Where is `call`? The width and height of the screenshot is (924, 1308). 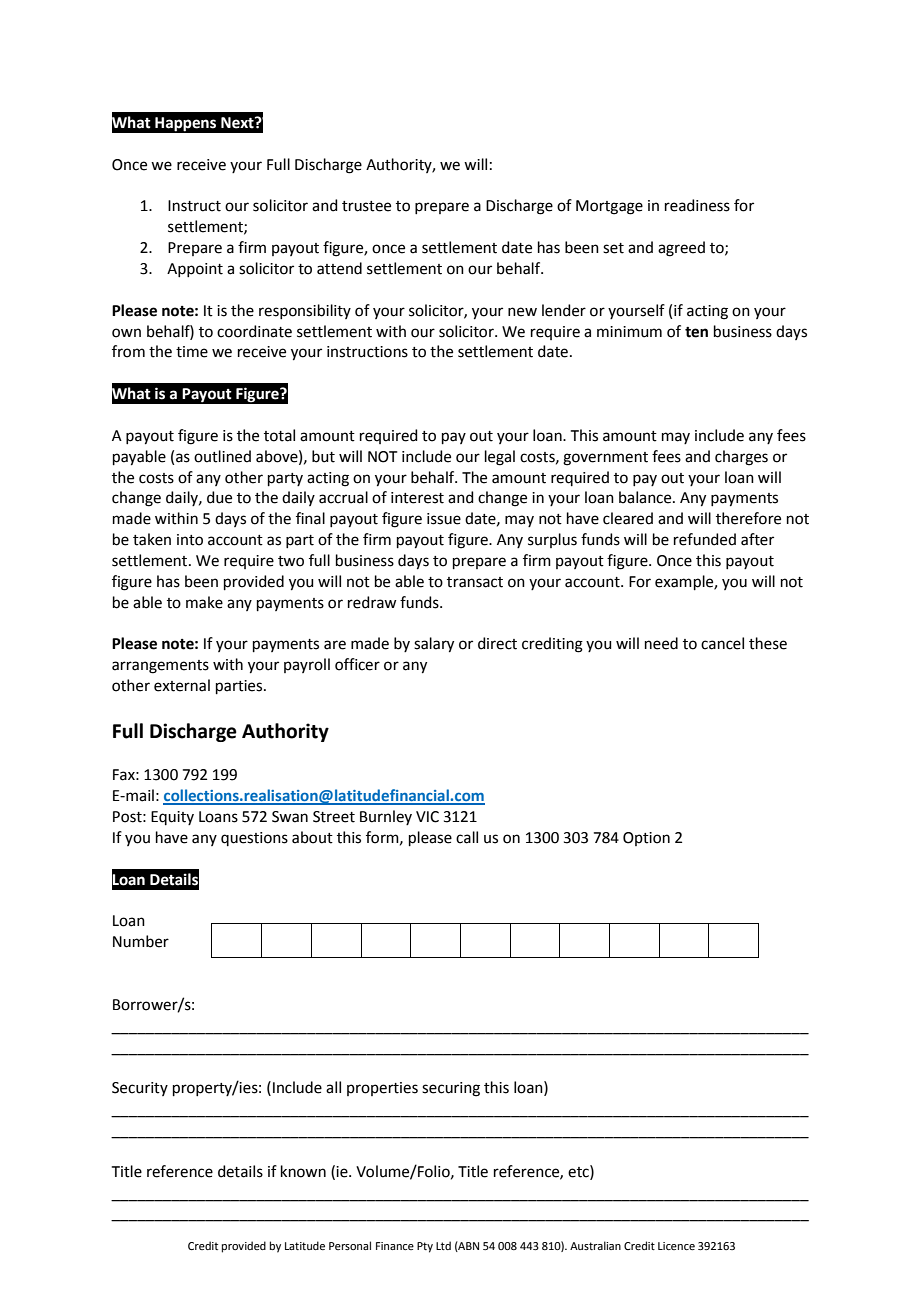
call is located at coordinates (467, 837).
